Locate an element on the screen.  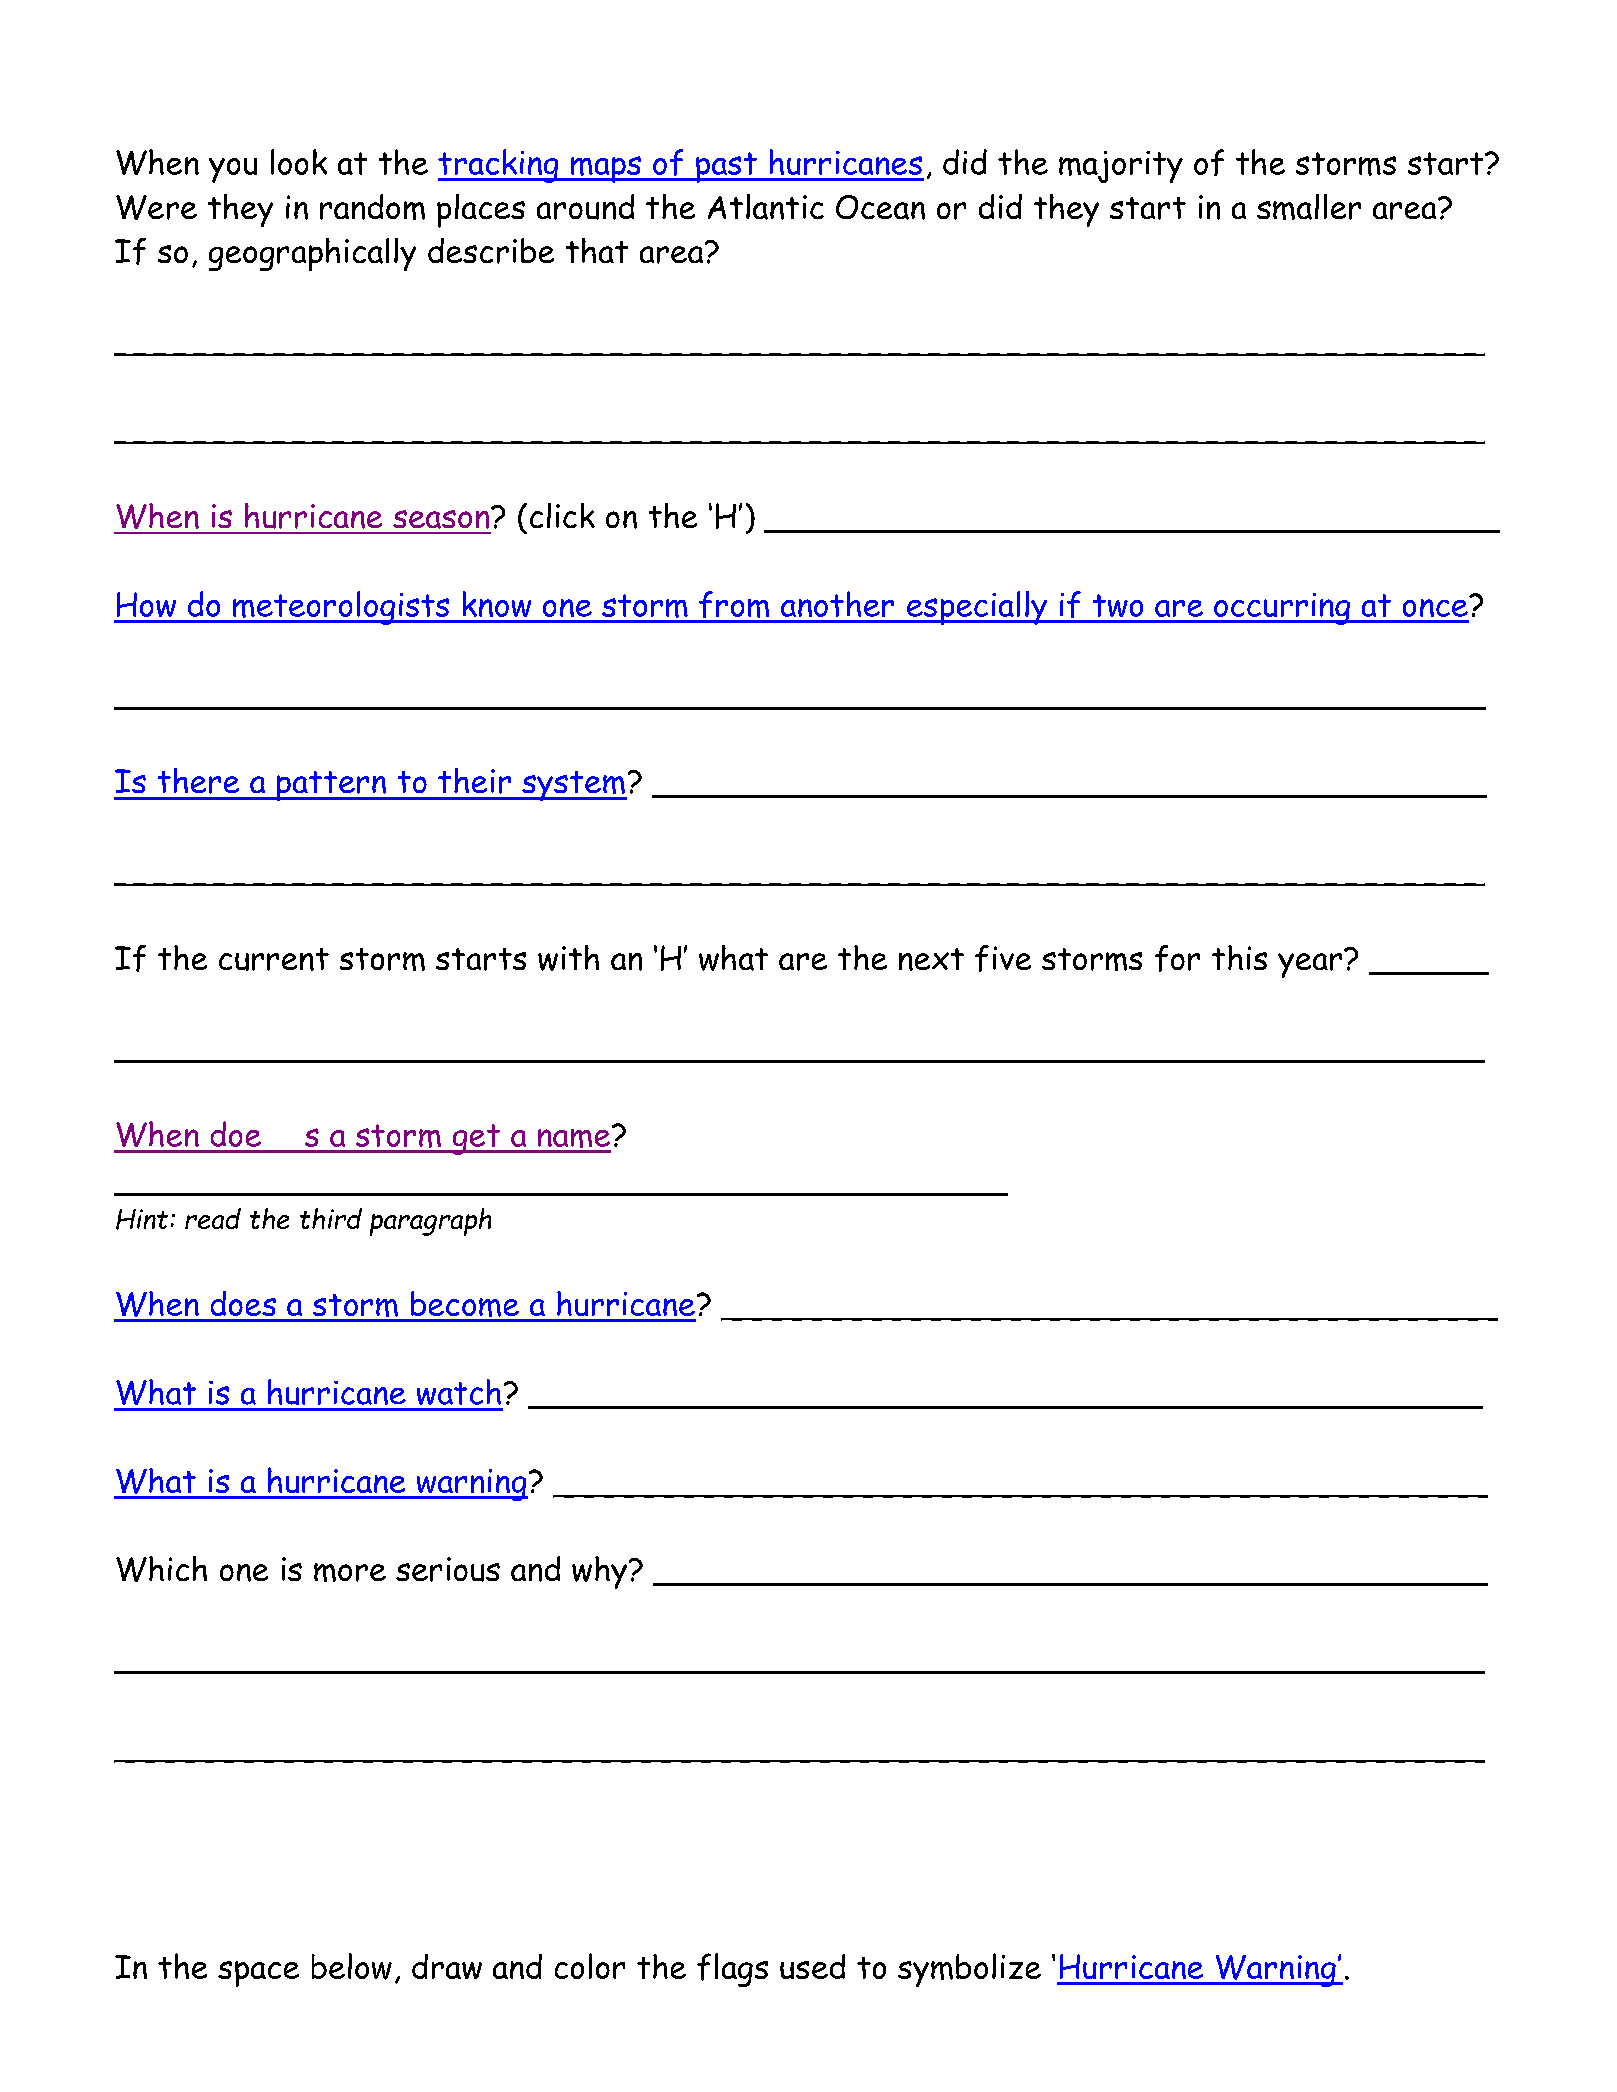
geographically is located at coordinates (312, 254).
